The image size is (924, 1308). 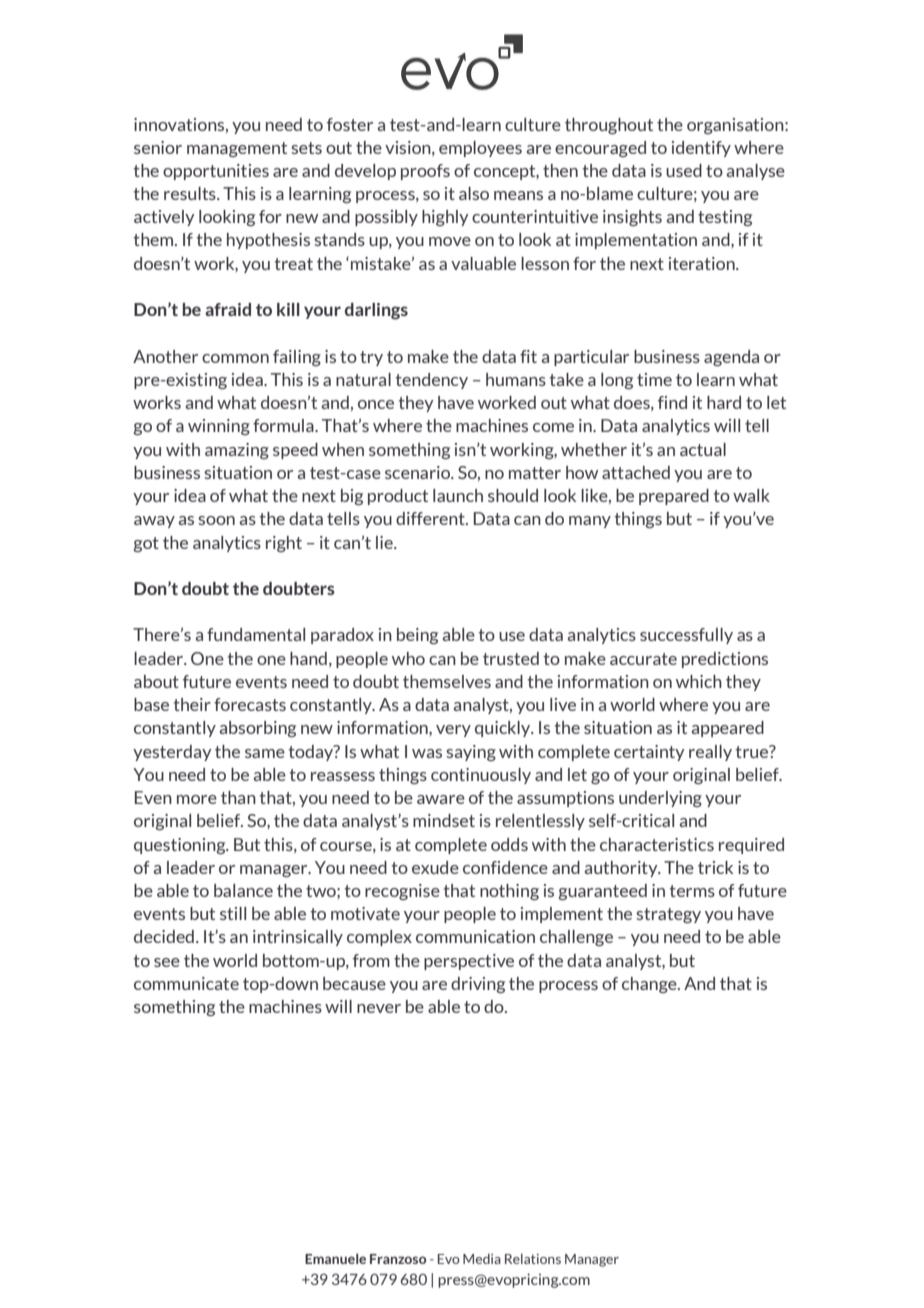 I want to click on communicate, so click(x=186, y=983).
